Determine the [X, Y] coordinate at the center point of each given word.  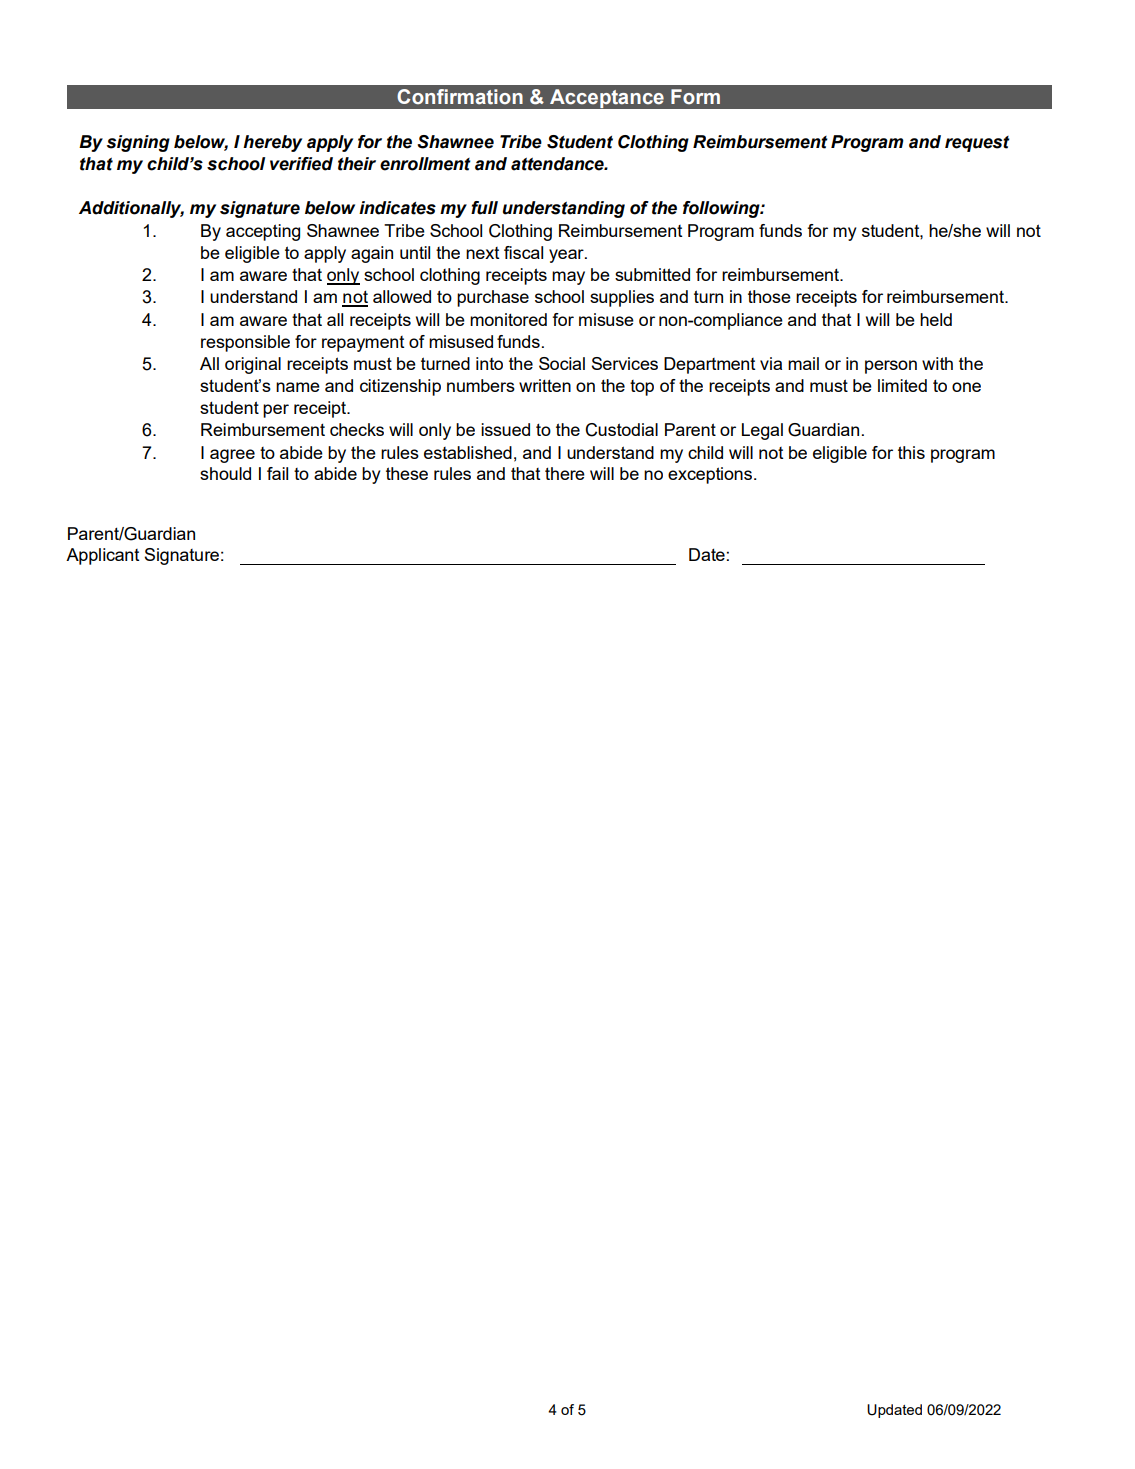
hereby [272, 143]
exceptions [711, 475]
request [977, 144]
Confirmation [460, 97]
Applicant [102, 556]
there [565, 473]
